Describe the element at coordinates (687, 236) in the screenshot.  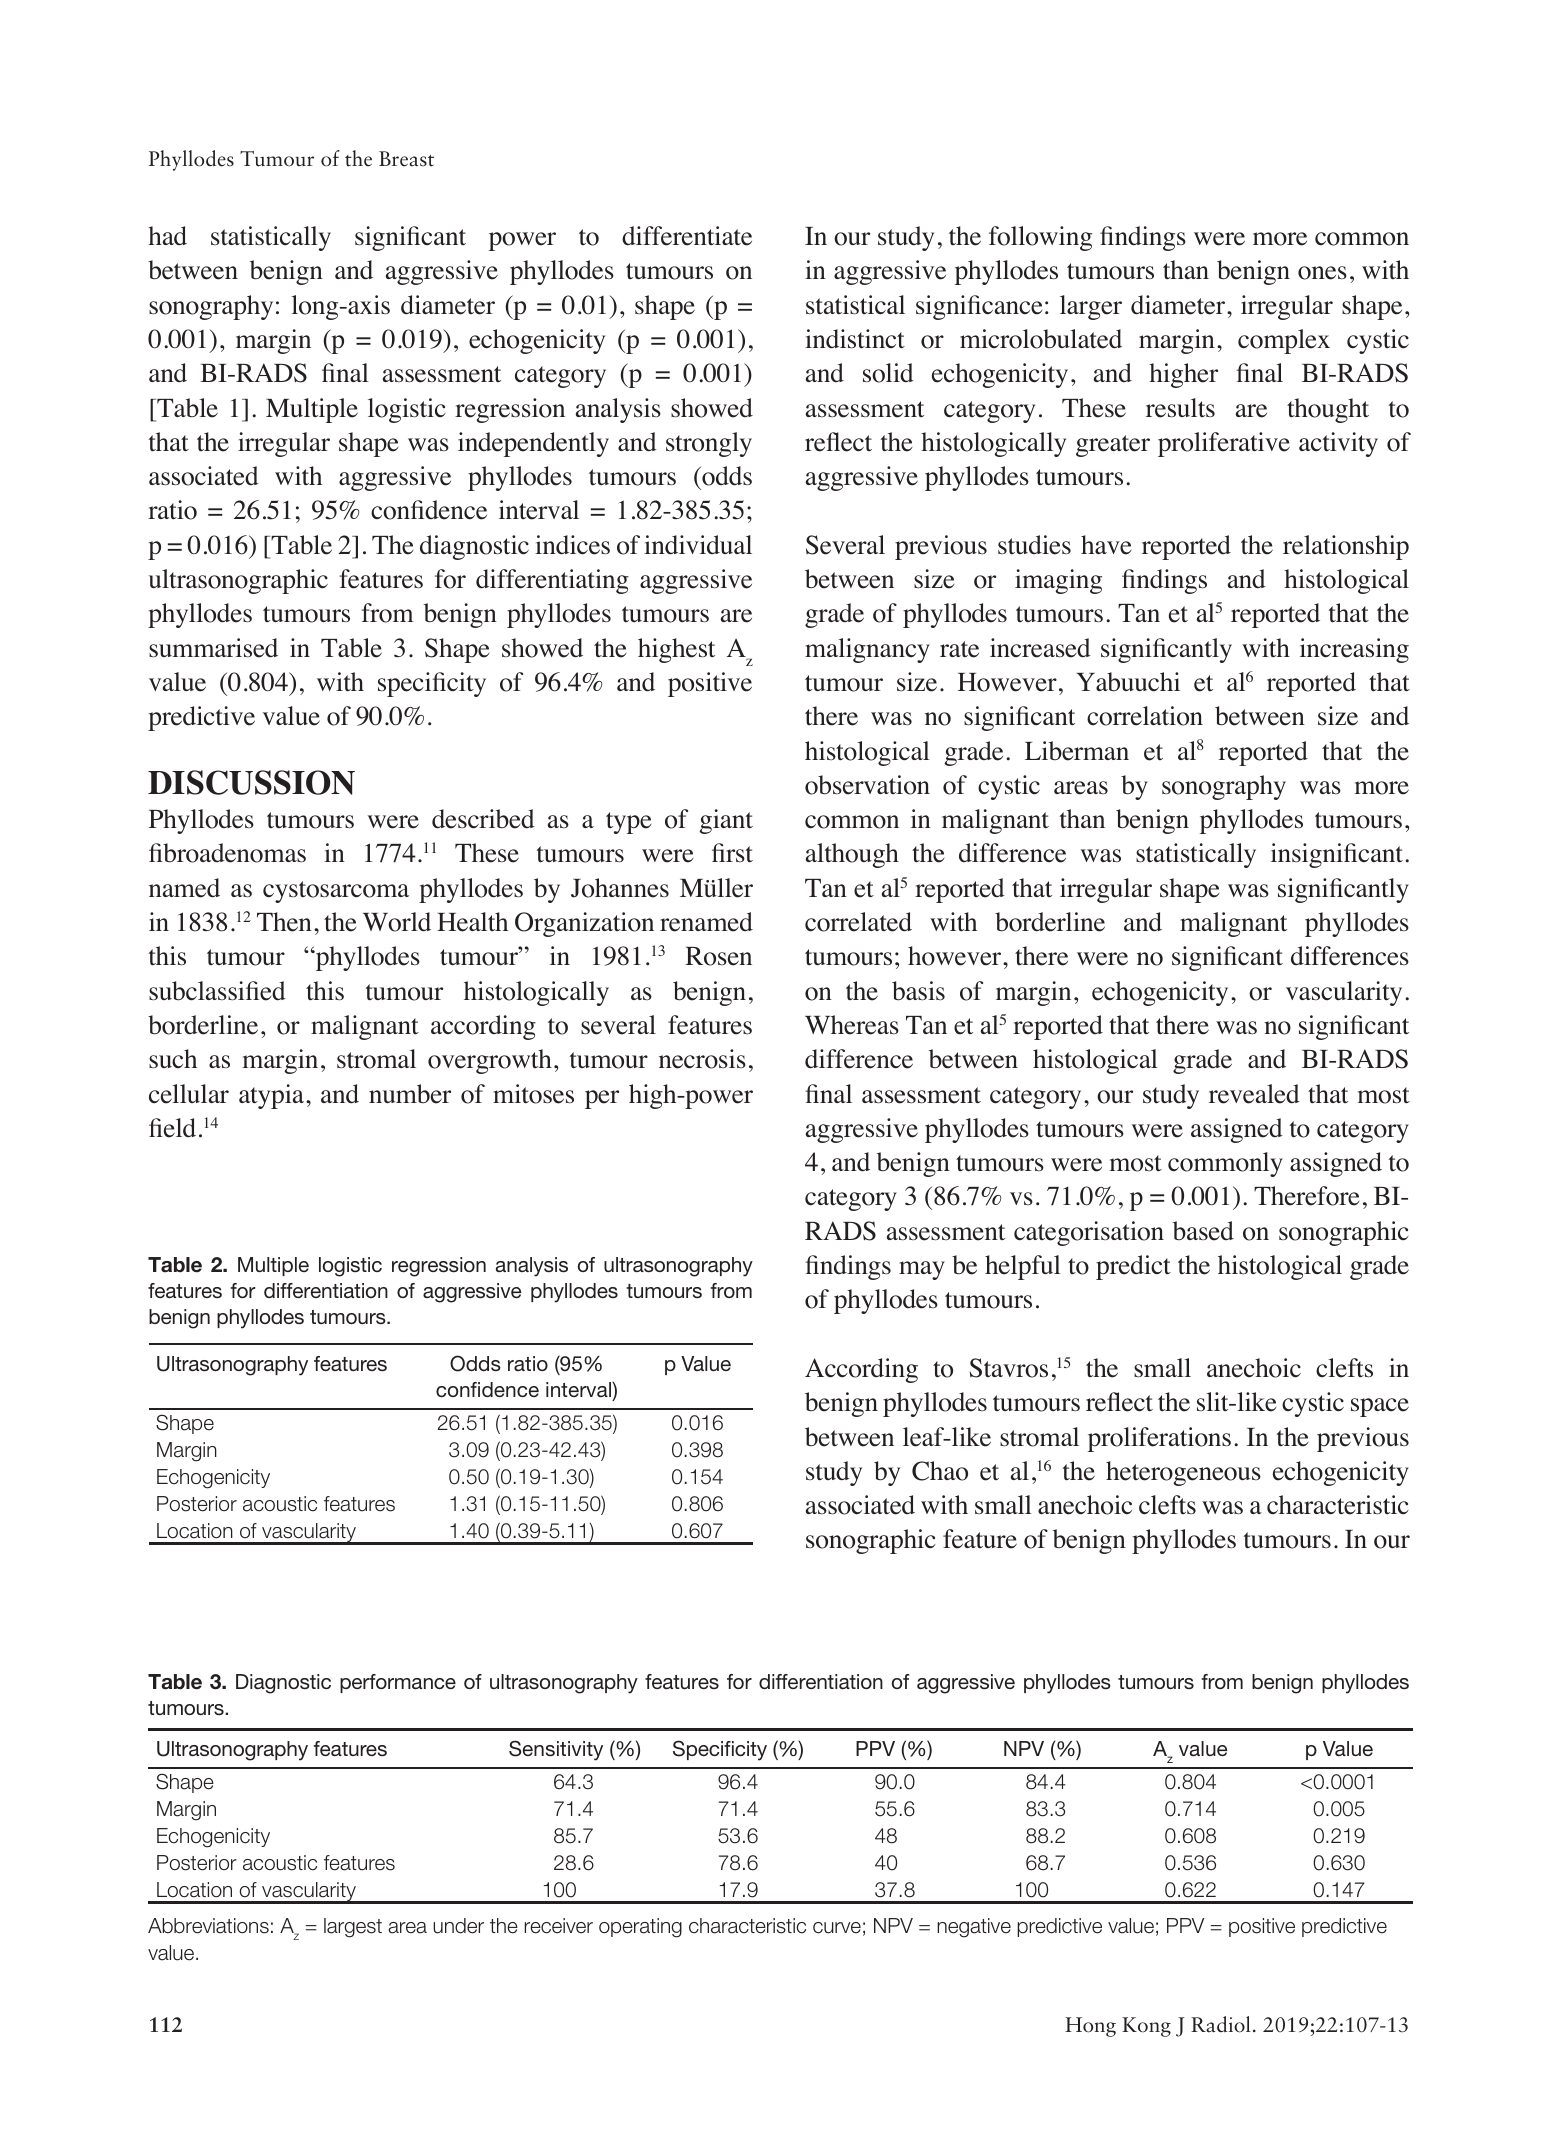
I see `differentiate` at that location.
